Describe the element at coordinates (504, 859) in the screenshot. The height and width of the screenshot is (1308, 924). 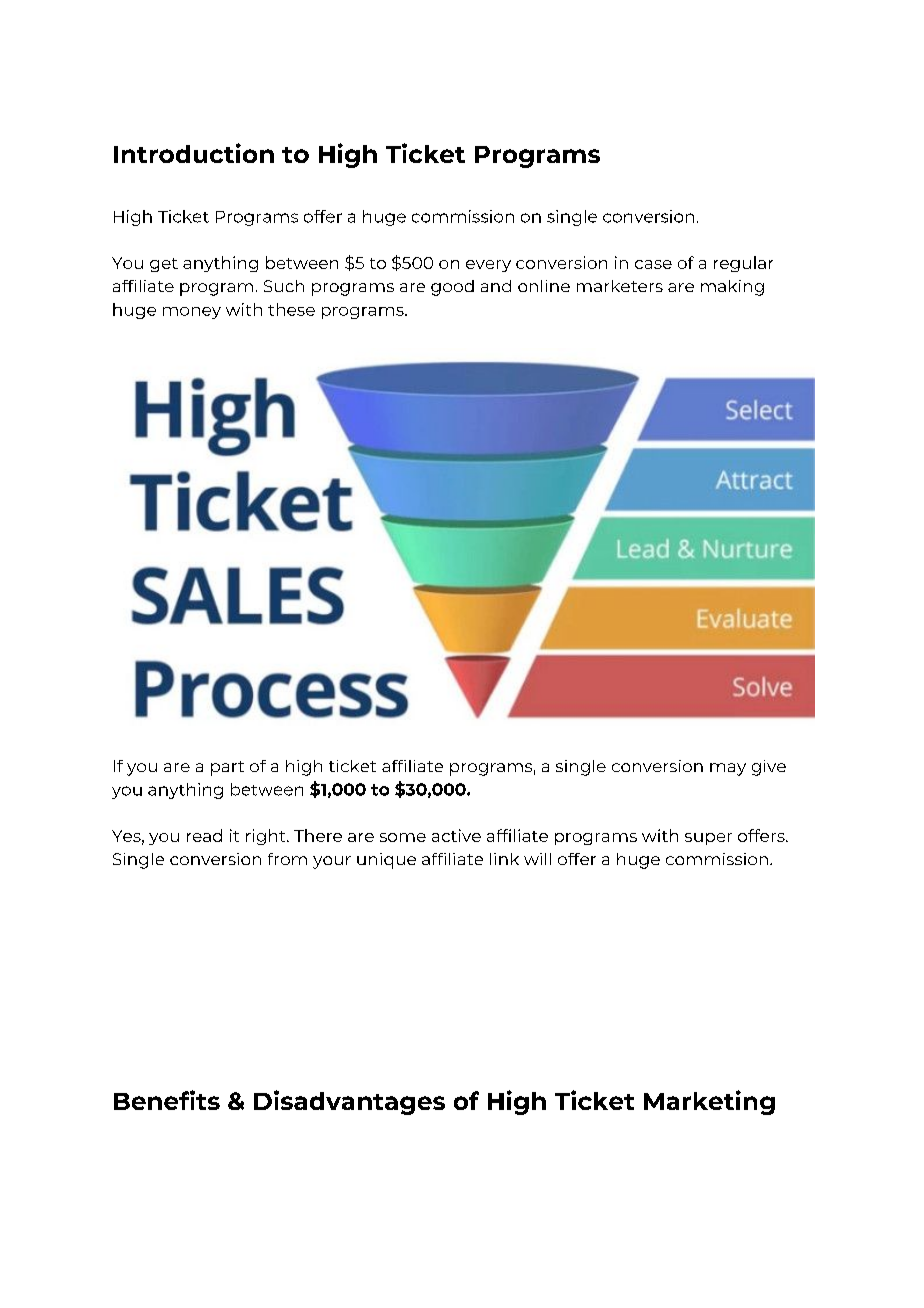
I see `link` at that location.
